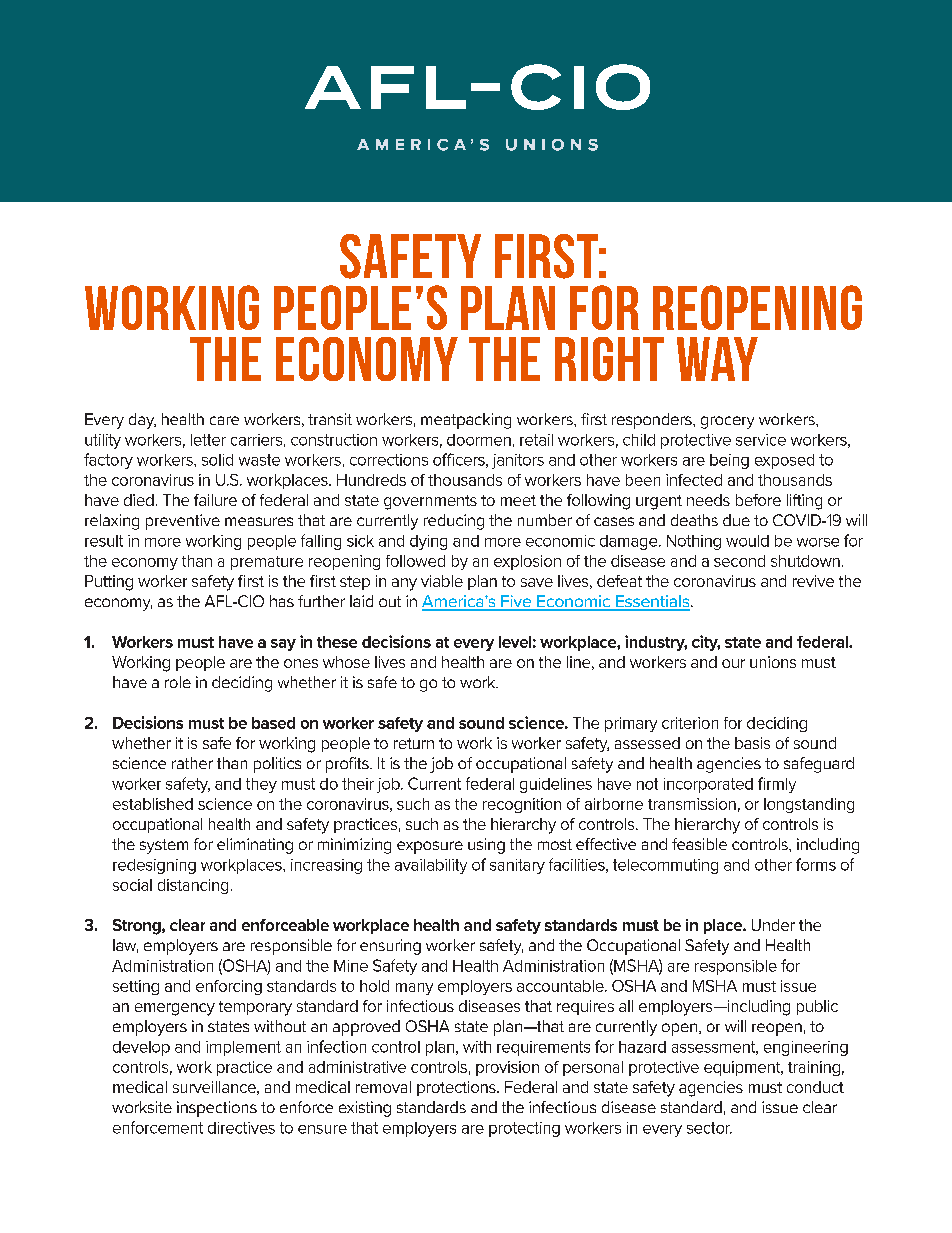 Image resolution: width=952 pixels, height=1233 pixels. What do you see at coordinates (466, 421) in the screenshot?
I see `meatpacking` at bounding box center [466, 421].
